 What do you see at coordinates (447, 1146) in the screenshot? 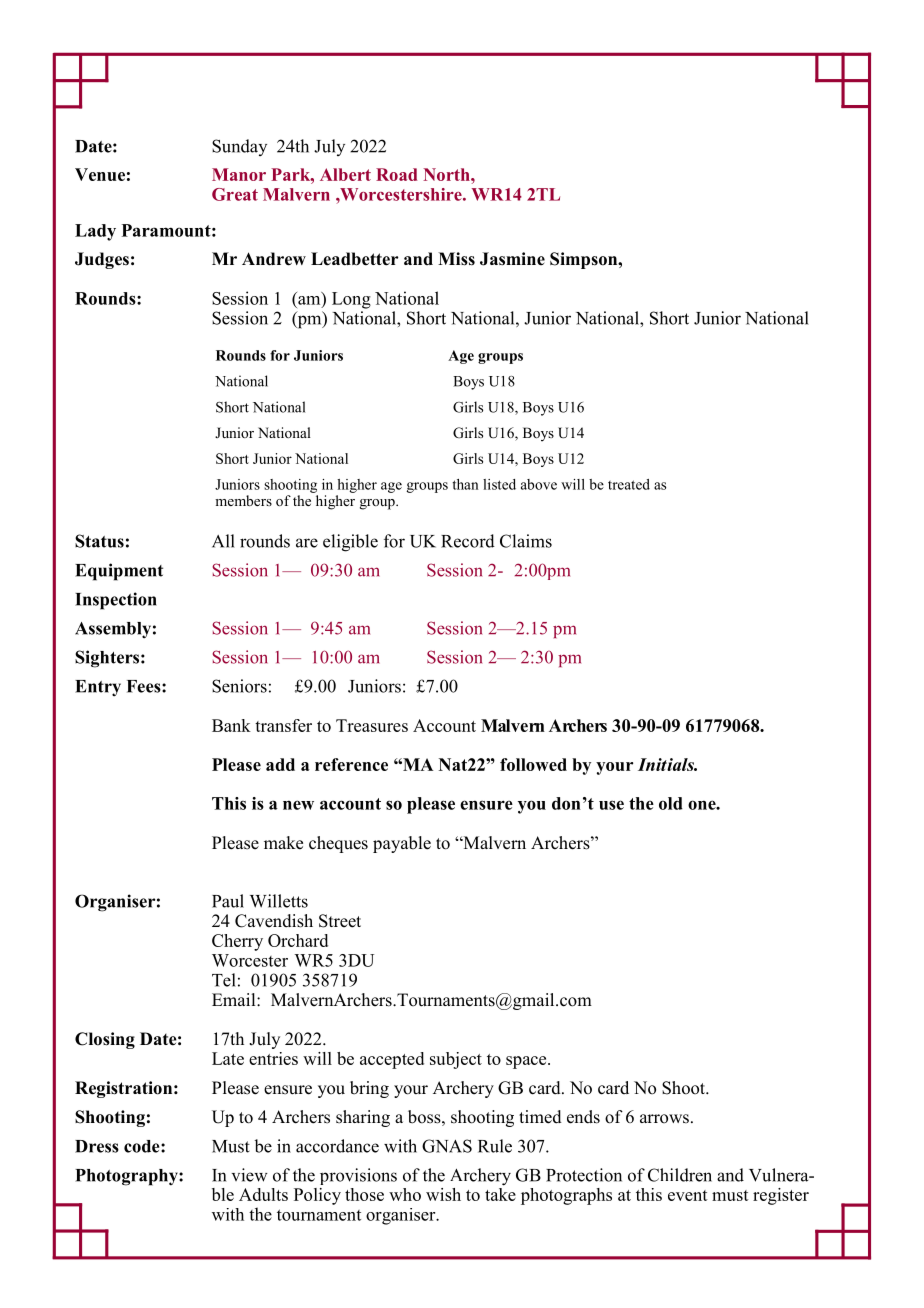
I see `GNAS` at bounding box center [447, 1146].
